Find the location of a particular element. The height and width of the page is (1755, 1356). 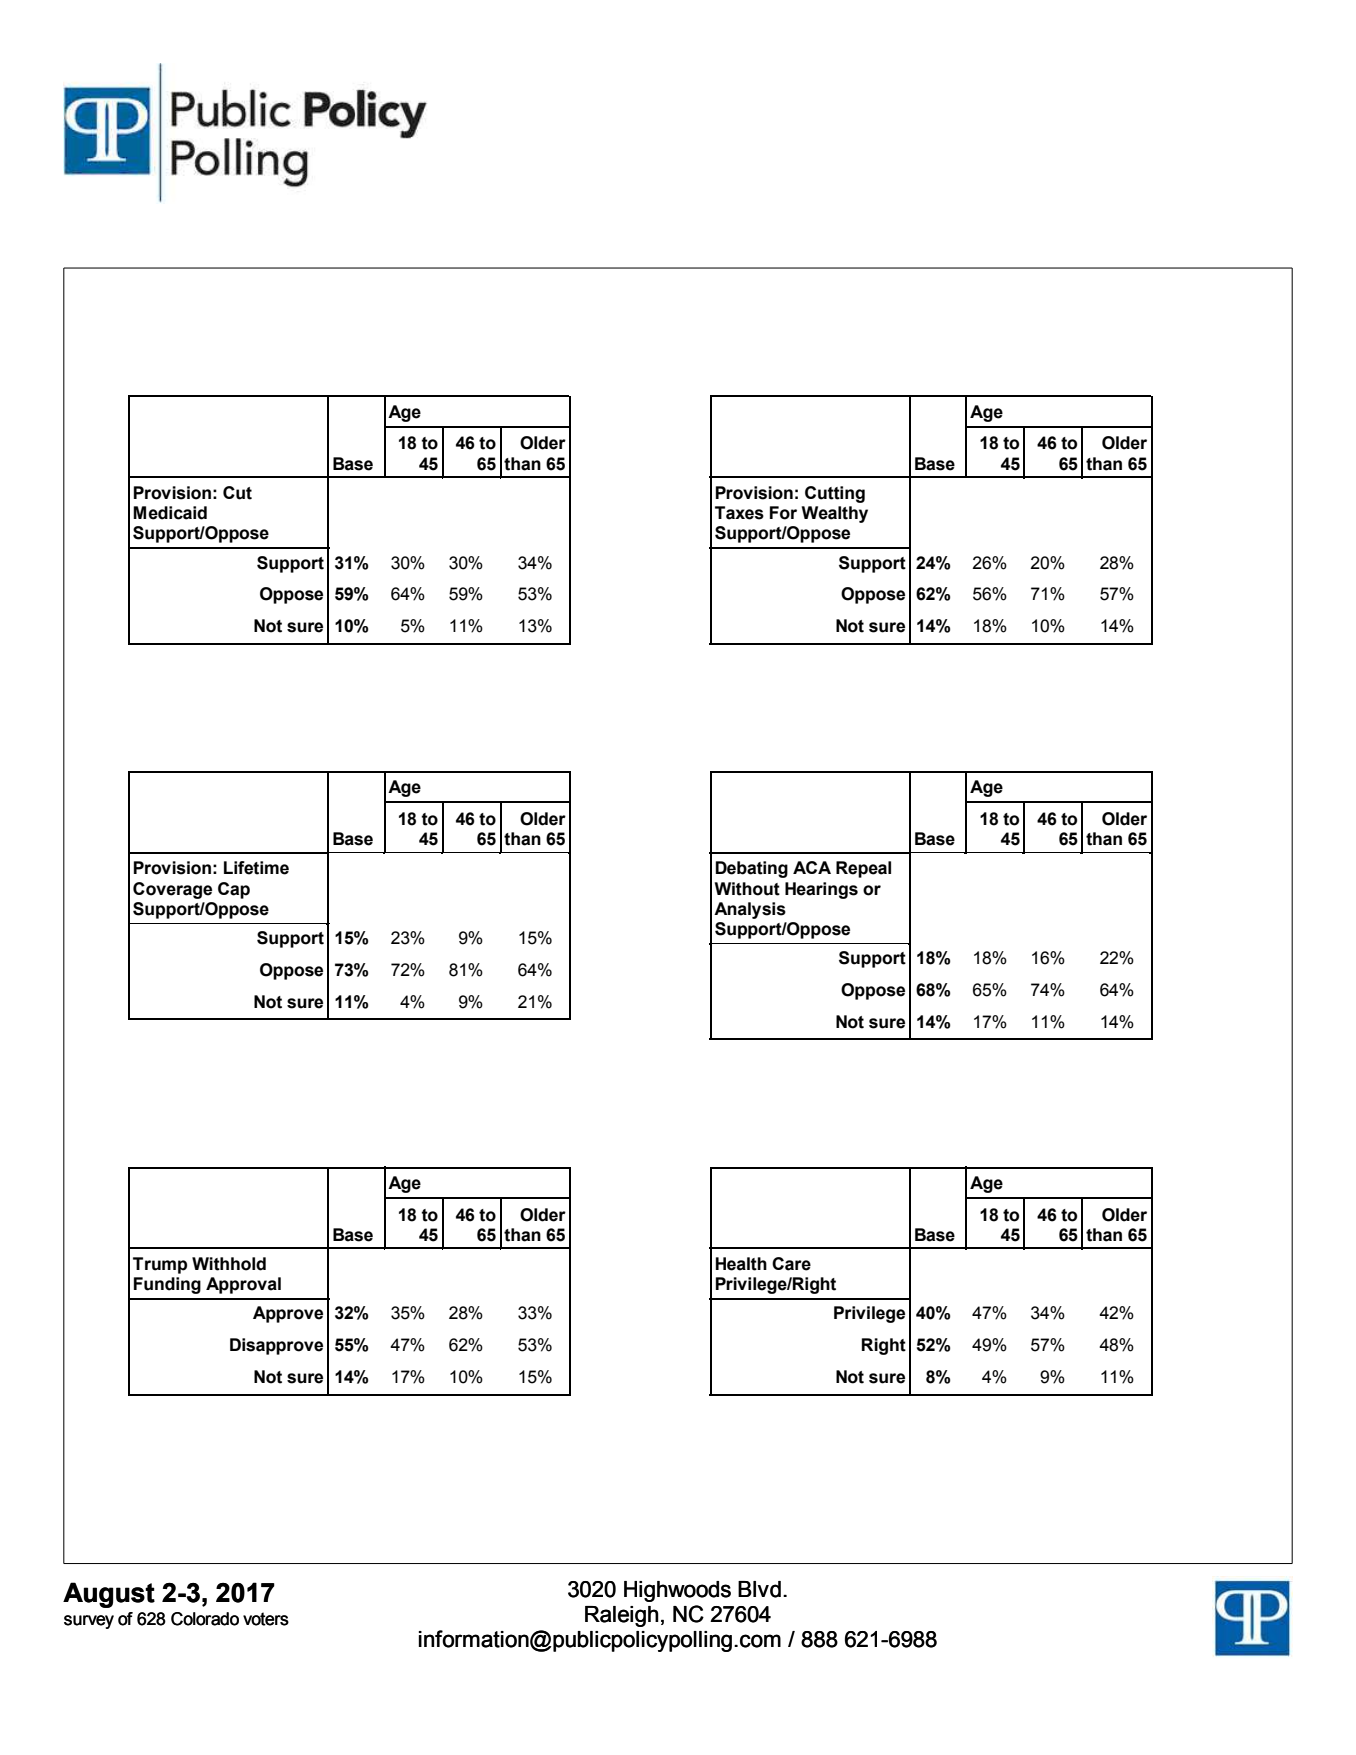

Care is located at coordinates (791, 1264).
